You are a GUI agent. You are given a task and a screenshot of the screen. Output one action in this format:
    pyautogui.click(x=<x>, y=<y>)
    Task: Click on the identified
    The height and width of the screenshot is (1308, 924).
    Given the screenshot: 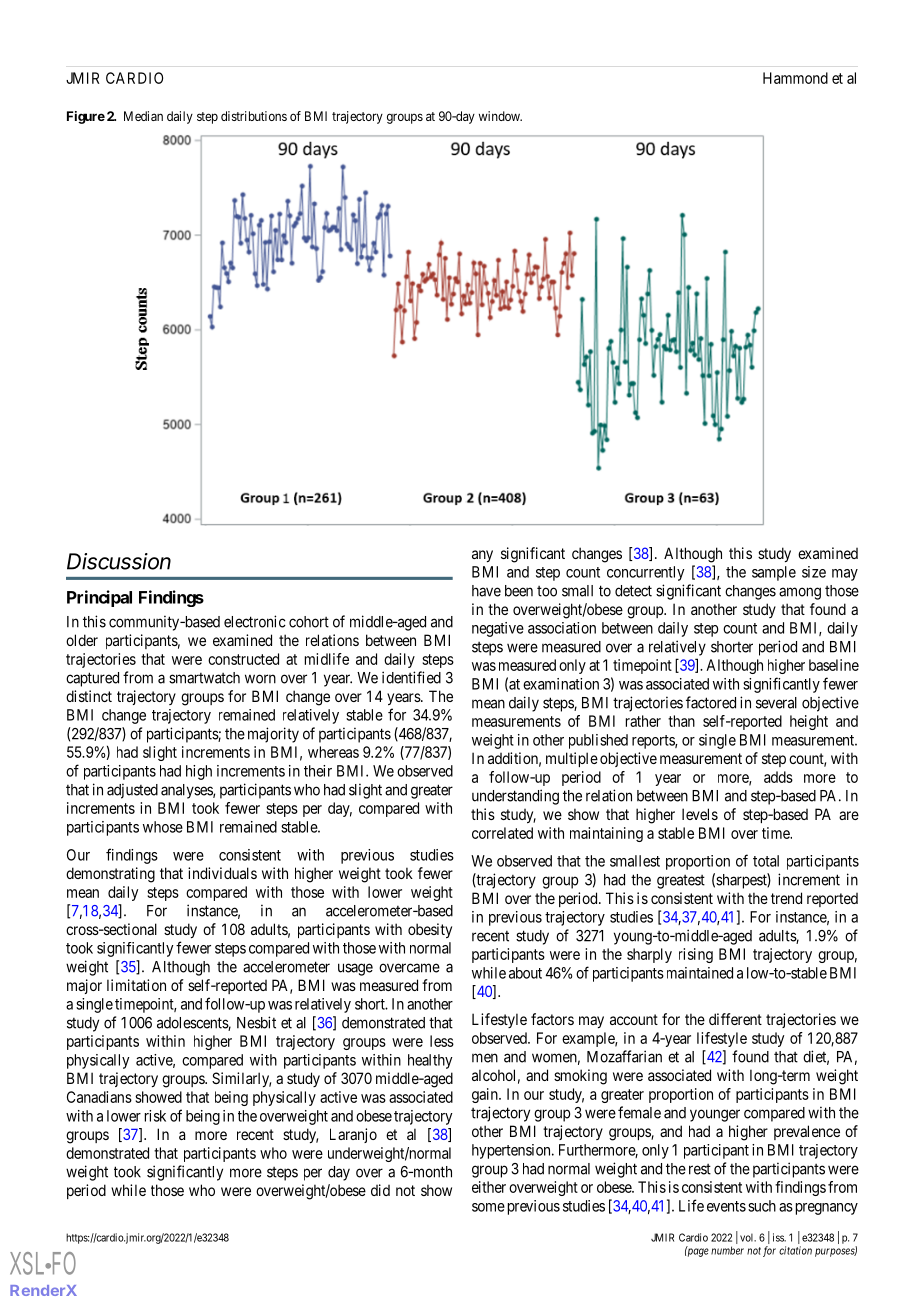 What is the action you would take?
    pyautogui.click(x=411, y=677)
